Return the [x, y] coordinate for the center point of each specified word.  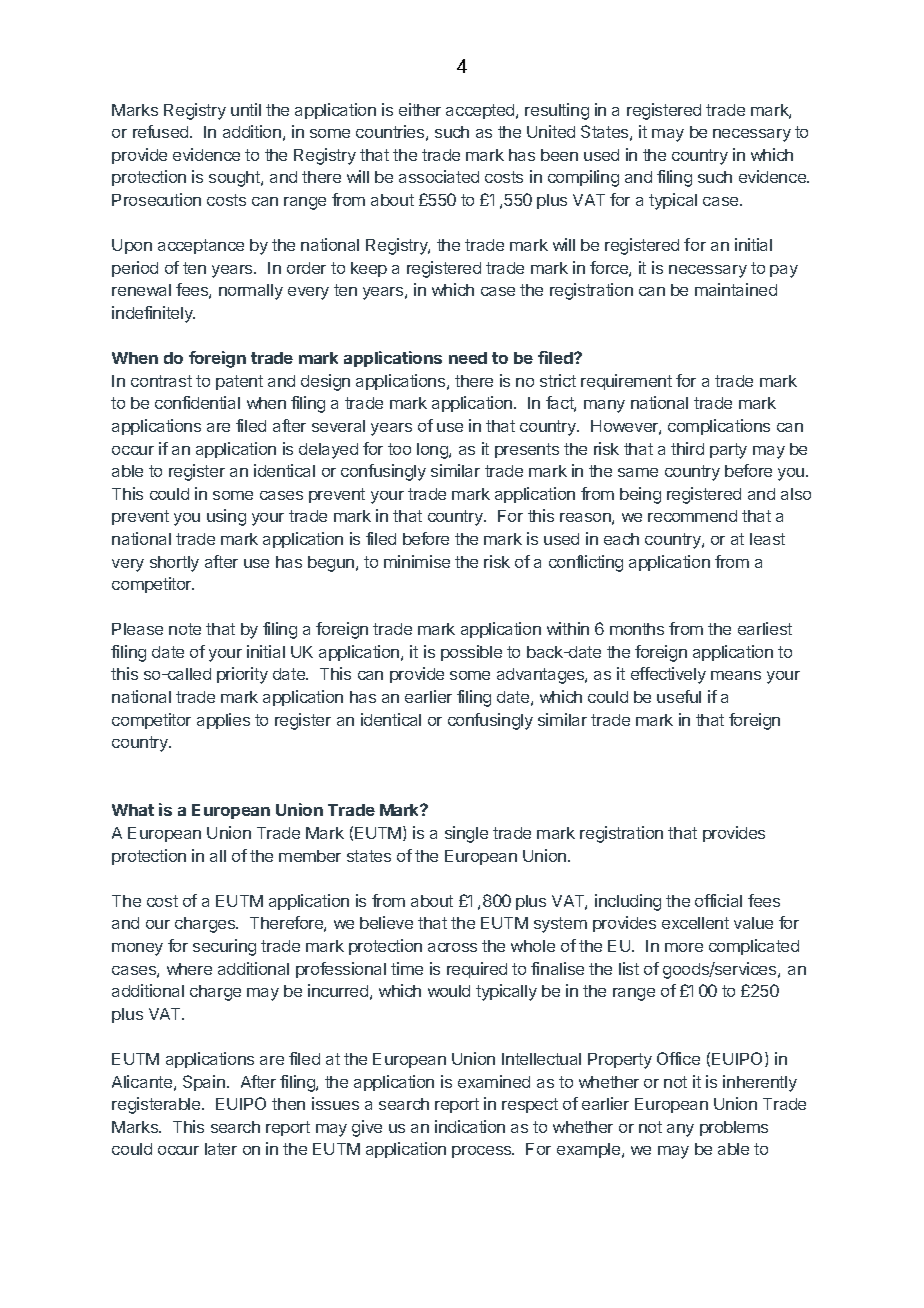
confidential [197, 402]
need [468, 358]
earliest [765, 628]
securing [224, 947]
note [185, 629]
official [718, 900]
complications [719, 427]
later [221, 1149]
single [466, 834]
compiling [583, 178]
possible [471, 653]
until [246, 109]
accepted [481, 111]
